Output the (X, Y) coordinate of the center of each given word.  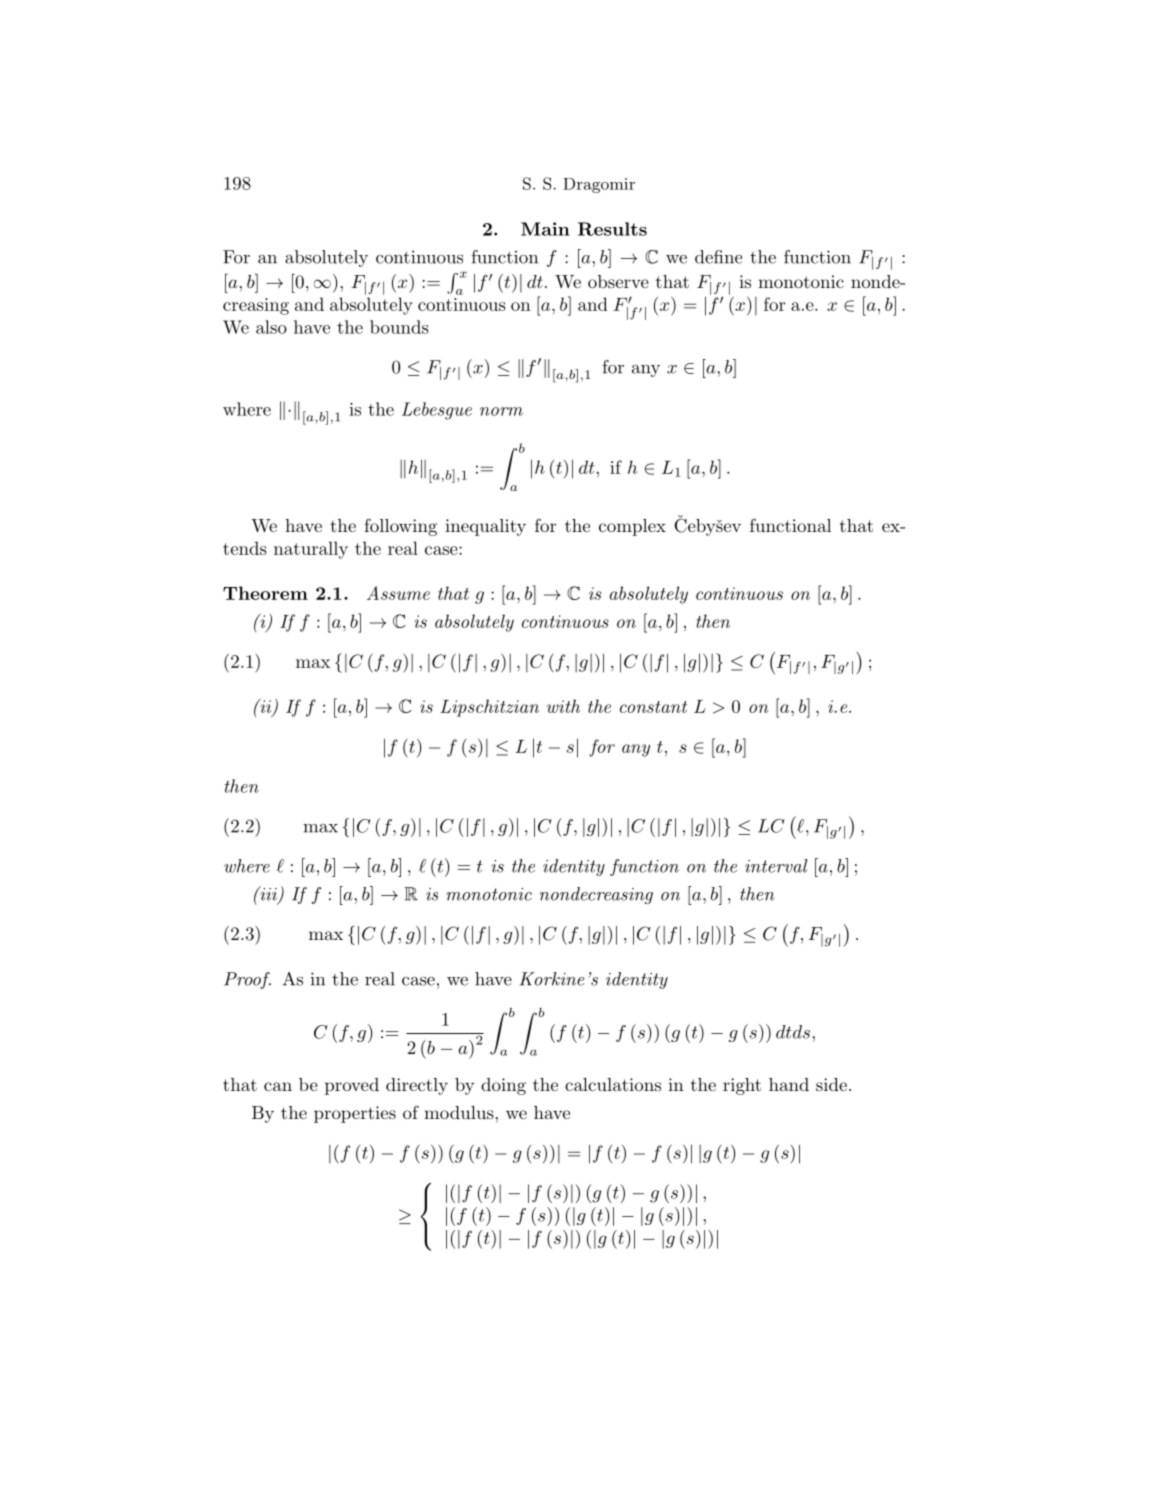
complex (632, 527)
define (718, 257)
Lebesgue (437, 411)
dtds (793, 1032)
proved (352, 1086)
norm (501, 411)
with (563, 706)
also (271, 327)
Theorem (265, 593)
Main (545, 229)
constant (653, 707)
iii (268, 894)
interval (776, 866)
